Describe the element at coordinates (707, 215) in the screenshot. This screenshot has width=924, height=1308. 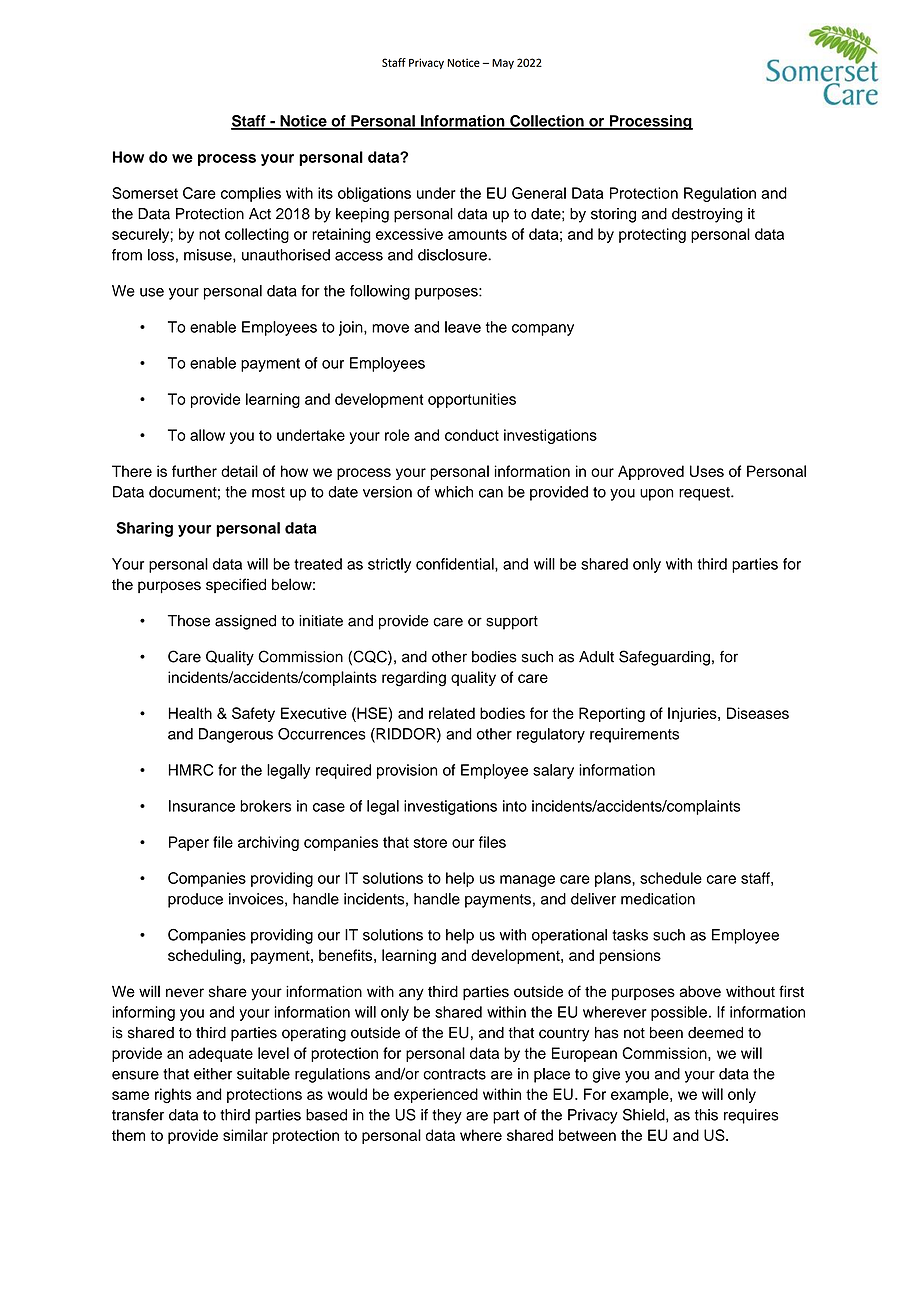
I see `destroying` at that location.
